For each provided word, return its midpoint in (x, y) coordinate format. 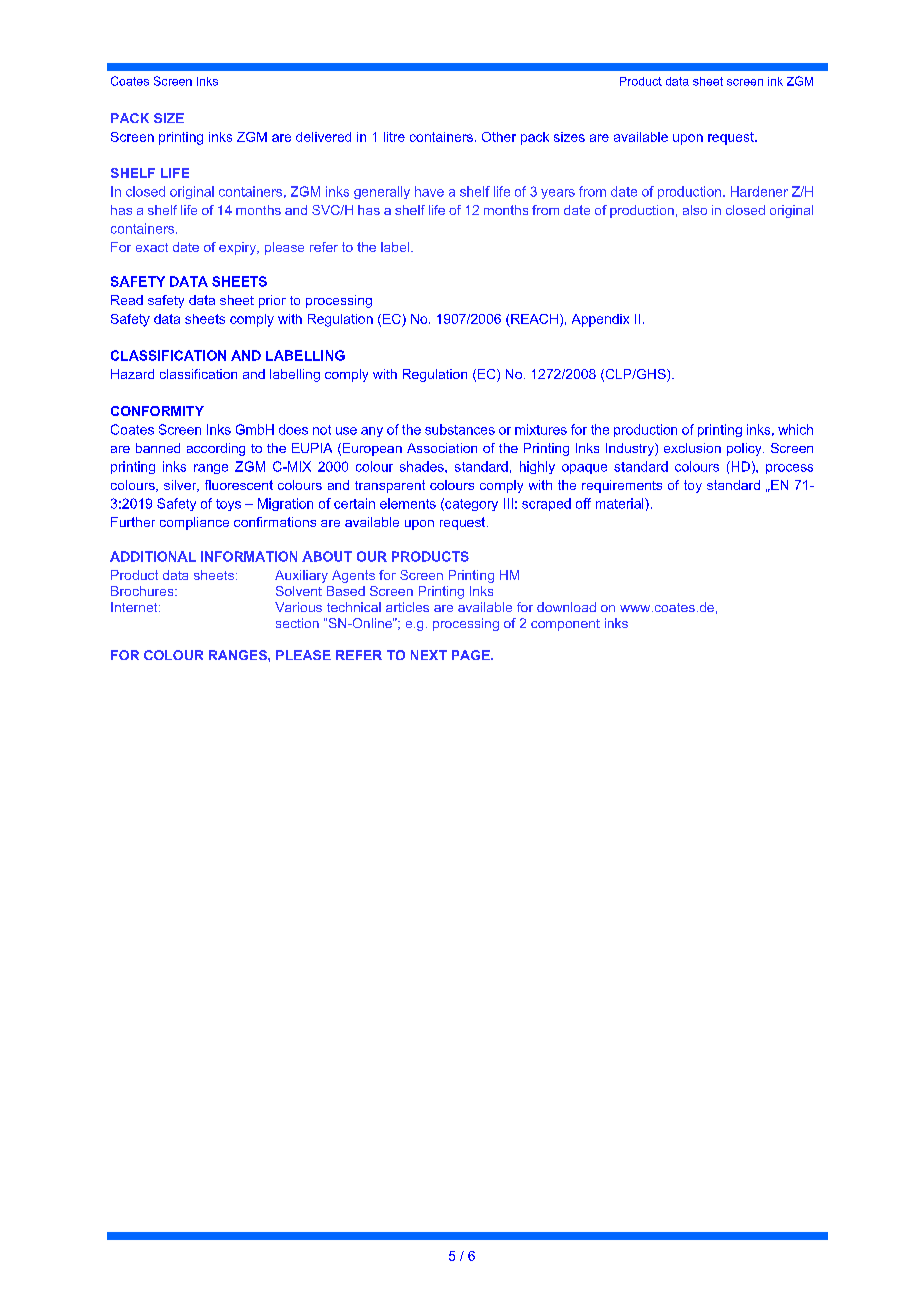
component (565, 625)
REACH (534, 319)
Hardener (759, 191)
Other (499, 137)
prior (272, 301)
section (297, 623)
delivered (323, 137)
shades (423, 466)
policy (745, 449)
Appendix (600, 320)
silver (181, 486)
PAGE (472, 655)
